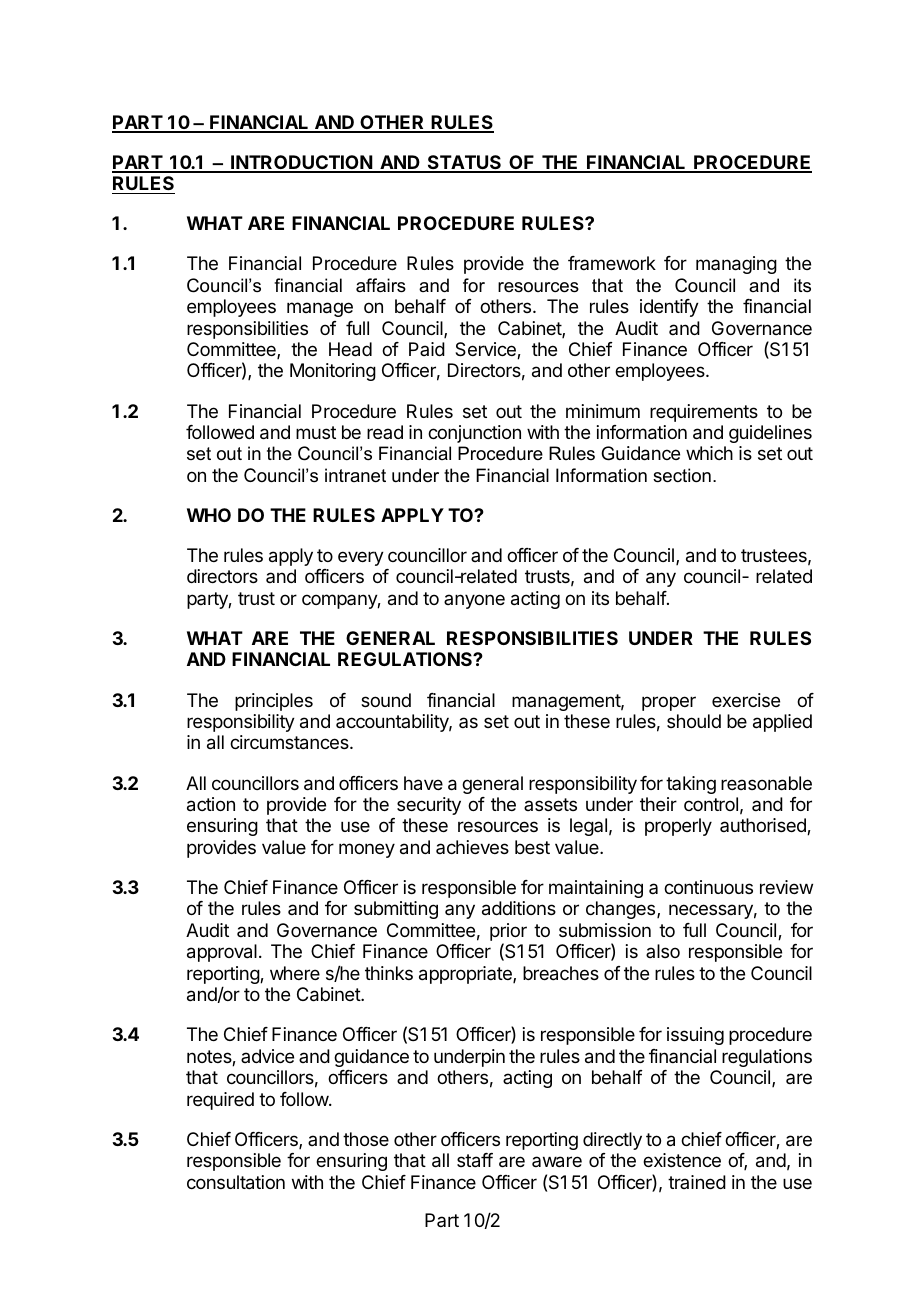  What do you see at coordinates (236, 1182) in the screenshot?
I see `consultation` at bounding box center [236, 1182].
